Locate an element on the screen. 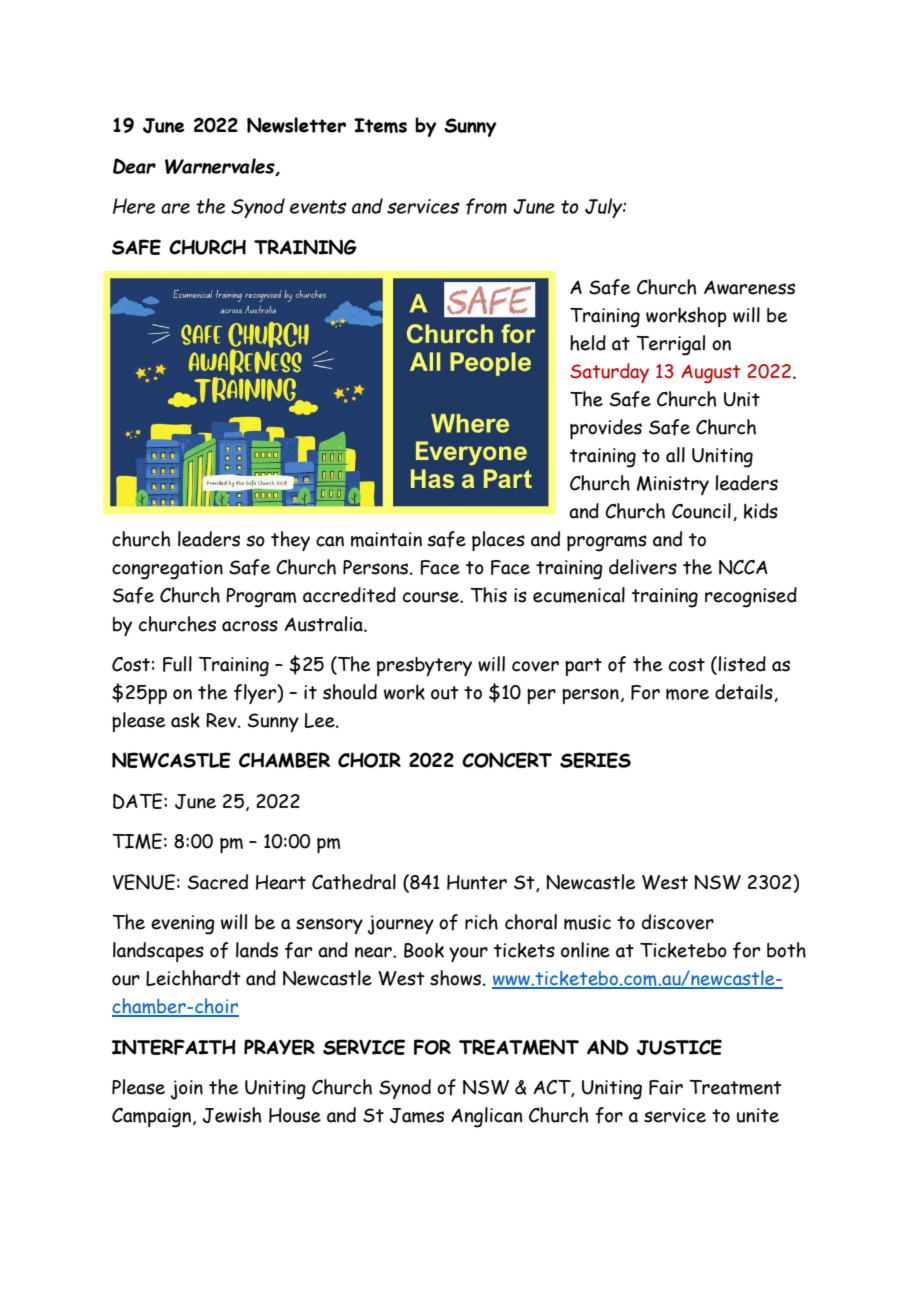  from is located at coordinates (486, 206).
